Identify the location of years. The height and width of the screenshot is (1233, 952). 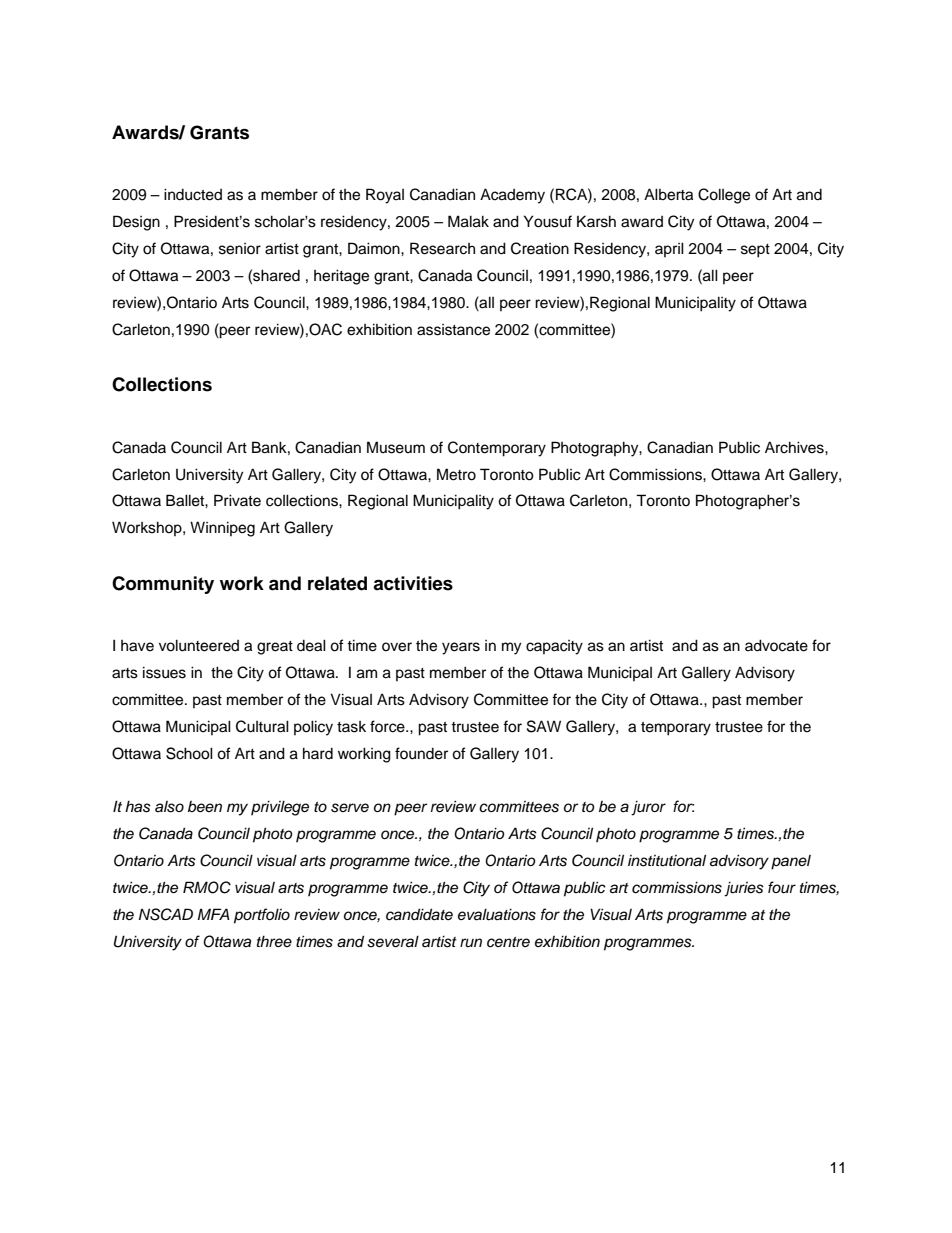
(461, 648).
